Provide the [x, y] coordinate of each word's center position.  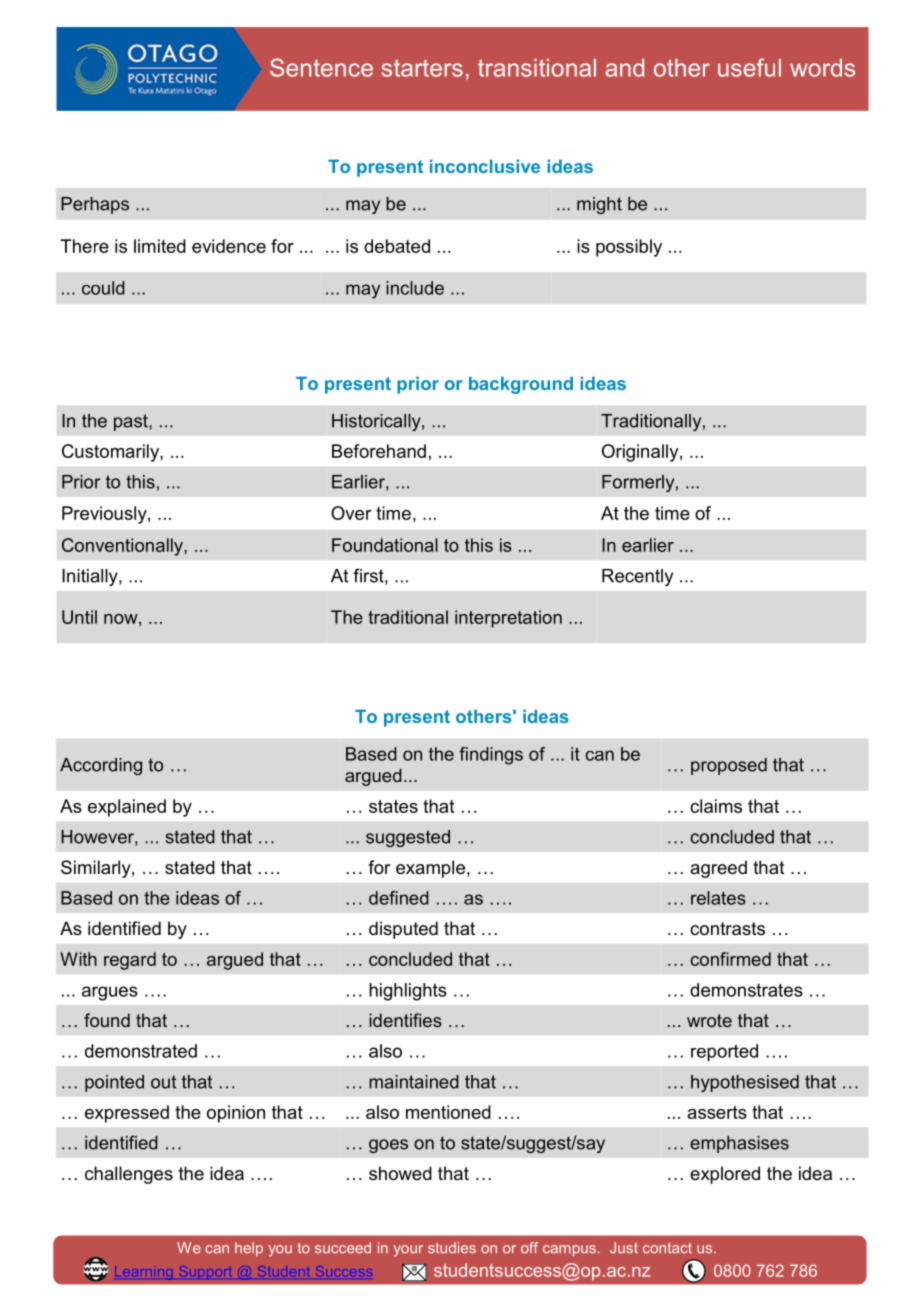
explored [725, 1175]
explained [127, 808]
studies [452, 1248]
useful [749, 67]
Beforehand [379, 451]
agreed [718, 869]
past [132, 422]
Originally [641, 453]
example [430, 869]
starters [422, 68]
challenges [129, 1175]
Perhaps [95, 205]
